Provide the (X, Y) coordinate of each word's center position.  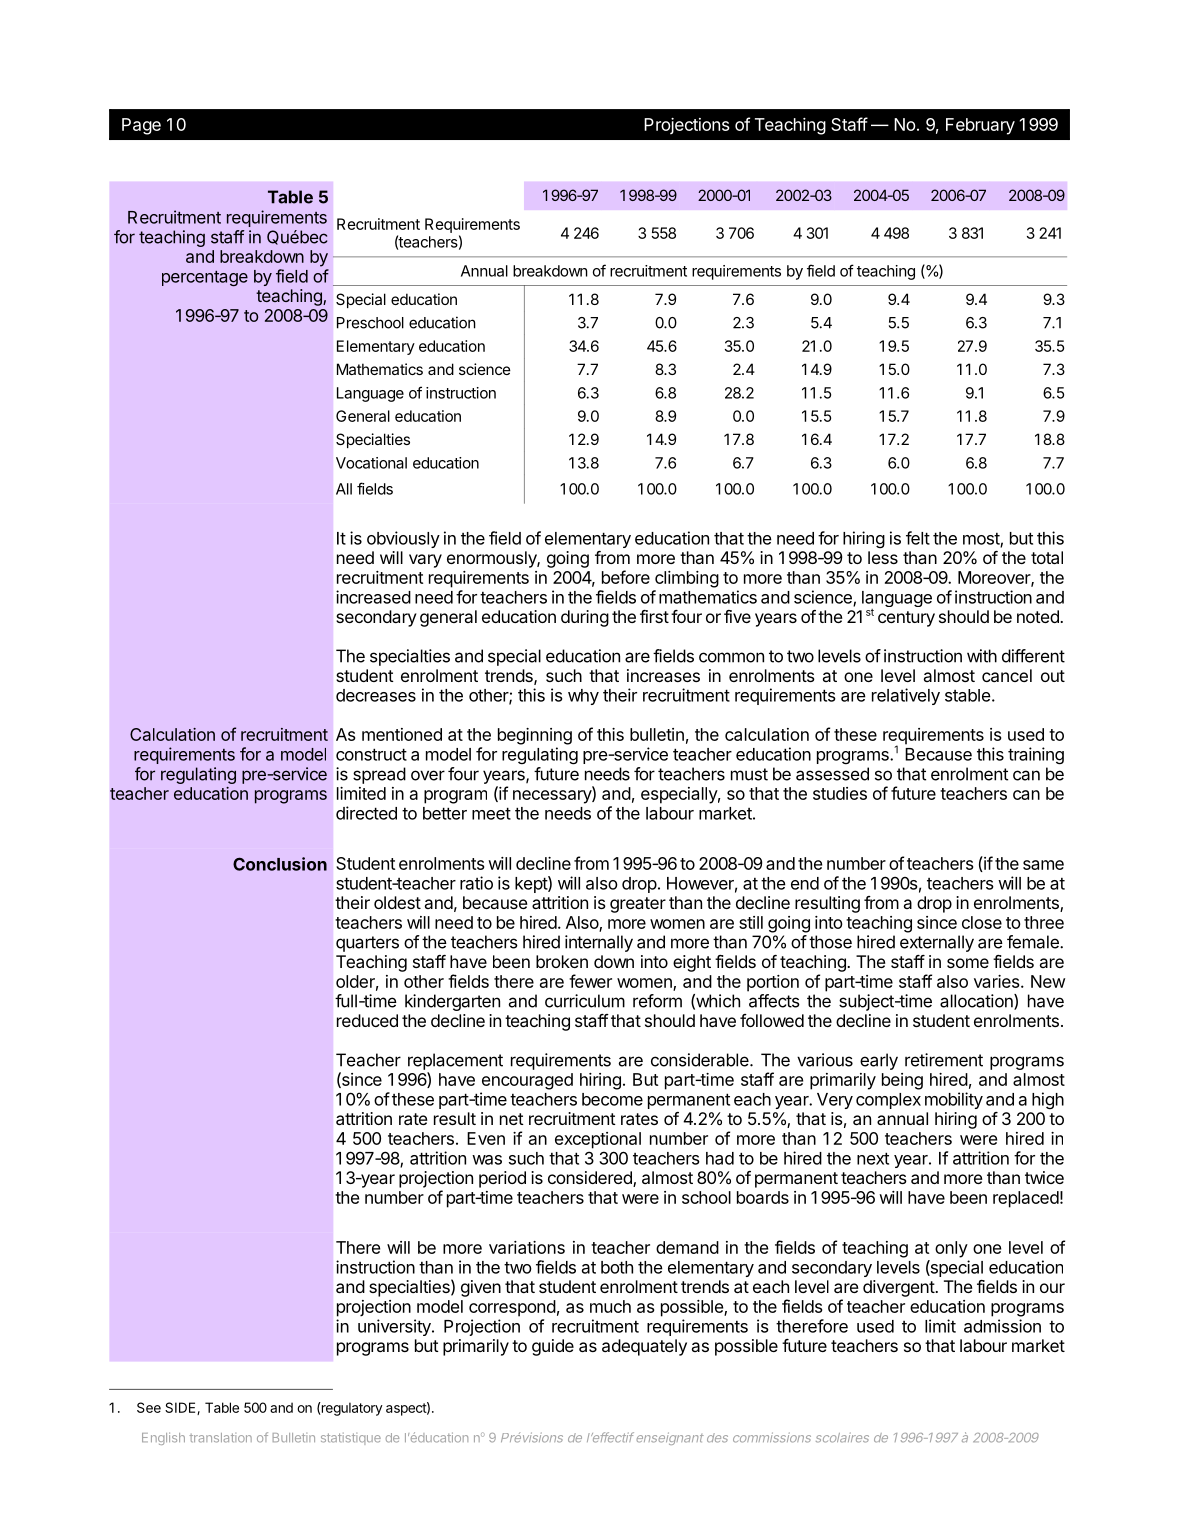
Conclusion (280, 864)
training (1036, 756)
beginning (535, 736)
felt (918, 538)
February (980, 126)
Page (141, 126)
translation (220, 1438)
